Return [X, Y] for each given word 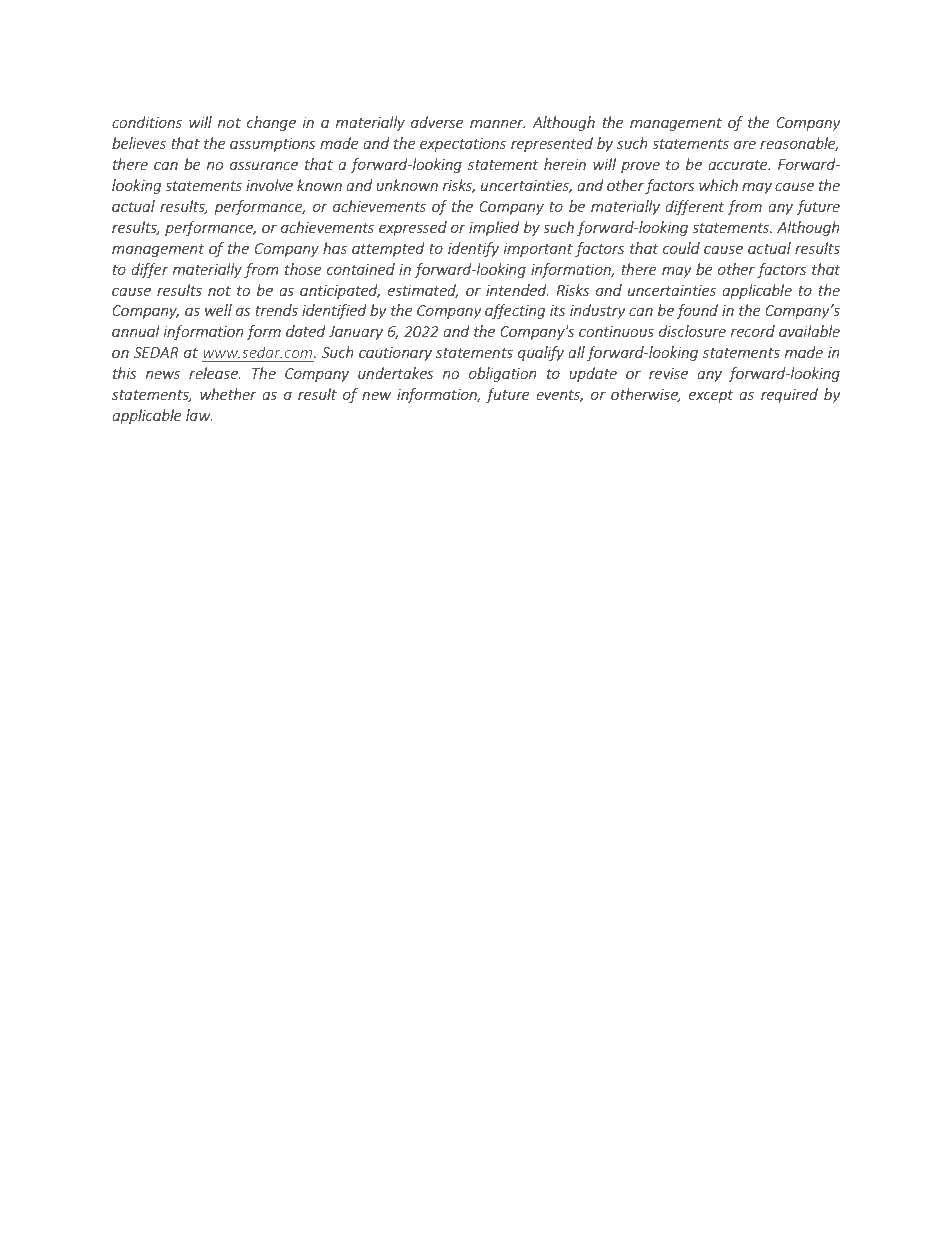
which [718, 185]
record [753, 331]
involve [269, 185]
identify [473, 249]
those [303, 269]
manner [497, 124]
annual [136, 331]
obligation [502, 374]
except [711, 396]
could [681, 248]
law [199, 415]
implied [494, 228]
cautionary [395, 354]
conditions [147, 122]
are [745, 145]
